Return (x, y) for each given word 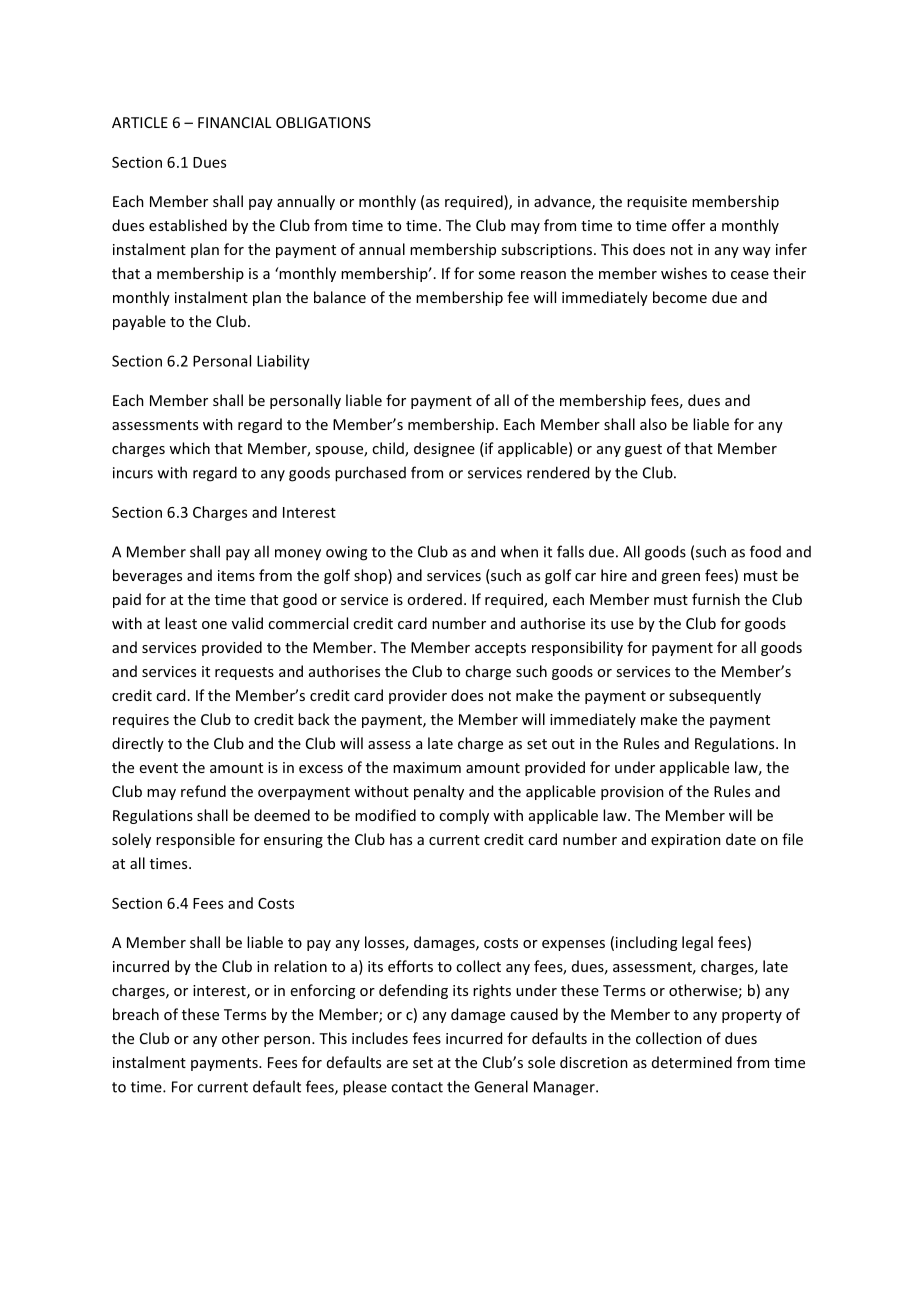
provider (418, 696)
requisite (657, 203)
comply (464, 816)
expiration (686, 841)
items (236, 575)
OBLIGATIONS (323, 122)
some (496, 275)
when (519, 551)
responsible (195, 840)
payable (139, 322)
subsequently (715, 696)
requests (244, 673)
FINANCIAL (235, 122)
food (765, 551)
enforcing (323, 991)
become (680, 297)
